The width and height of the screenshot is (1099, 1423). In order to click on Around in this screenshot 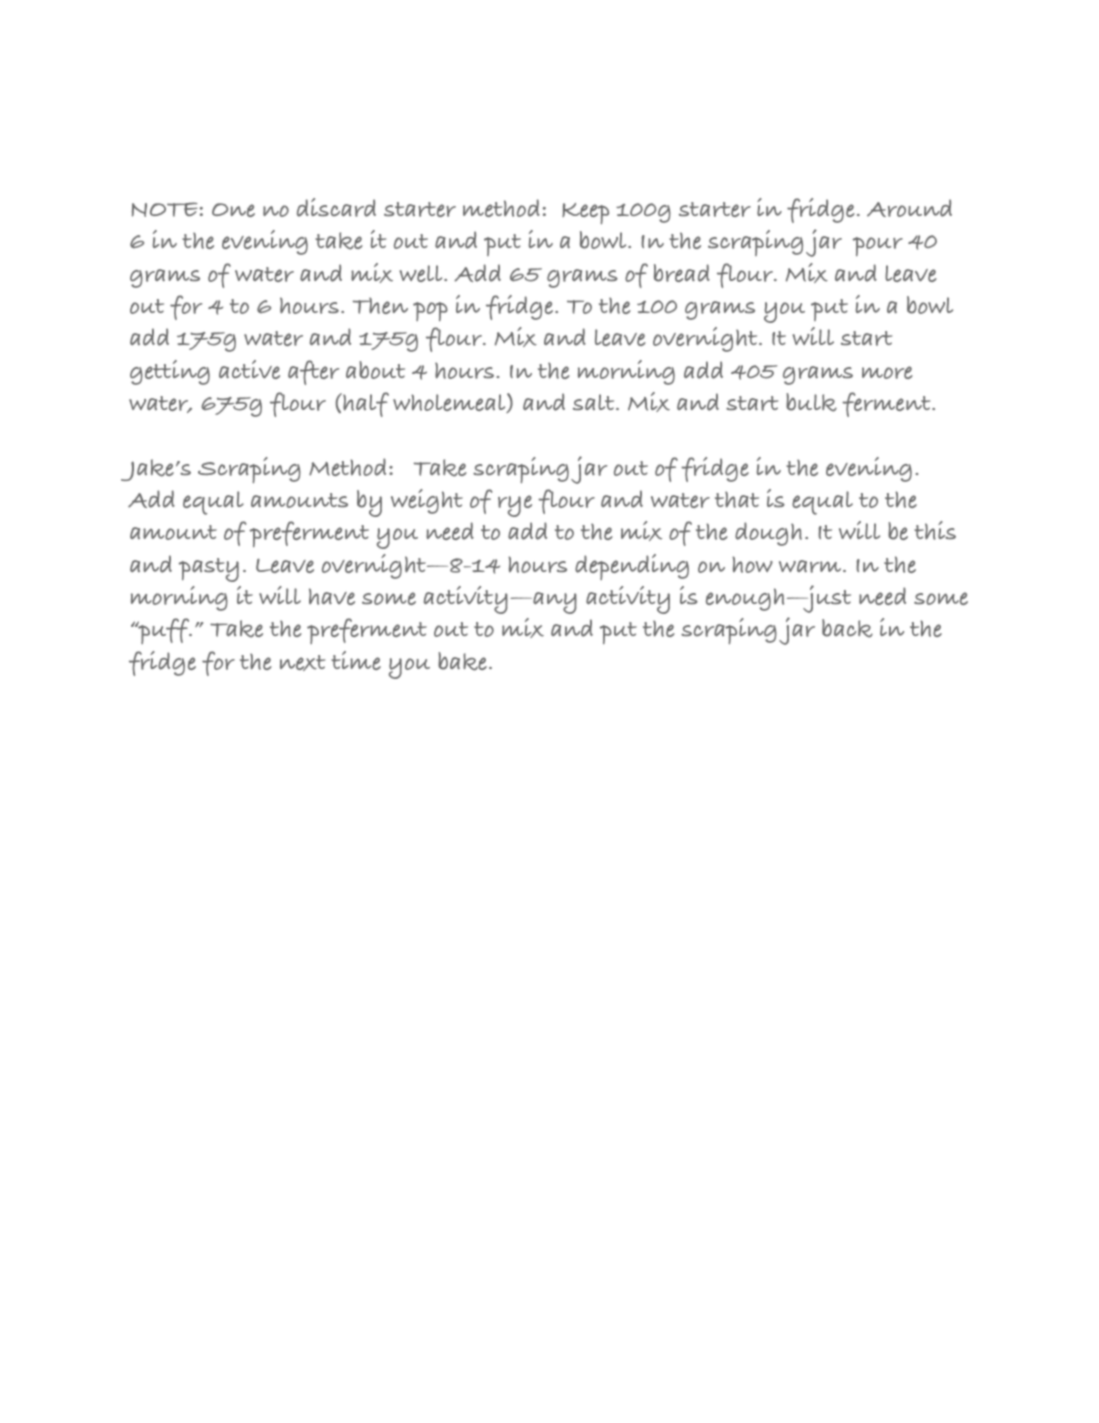, I will do `click(909, 208)`.
